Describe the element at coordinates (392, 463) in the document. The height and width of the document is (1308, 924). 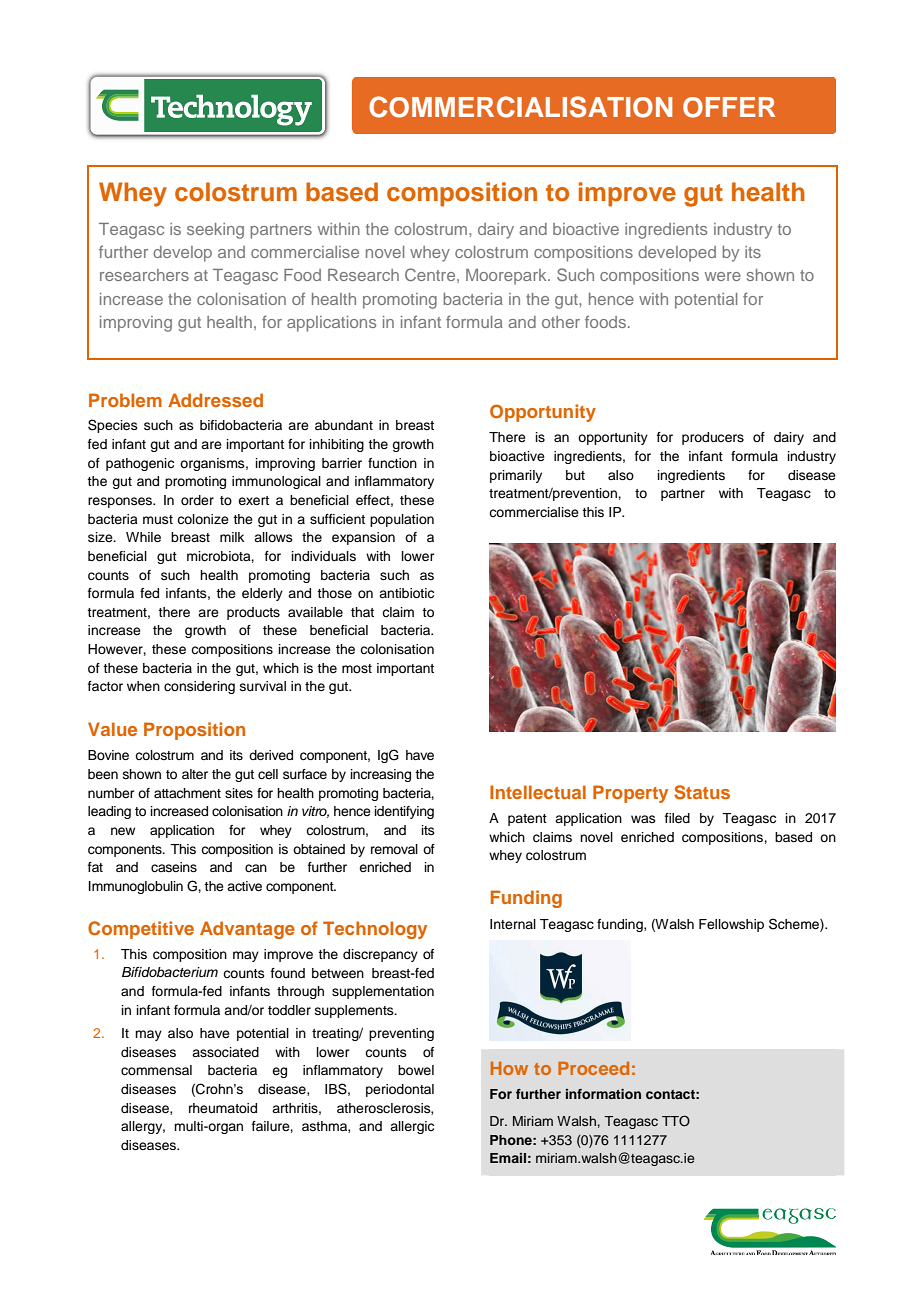
I see `function` at that location.
